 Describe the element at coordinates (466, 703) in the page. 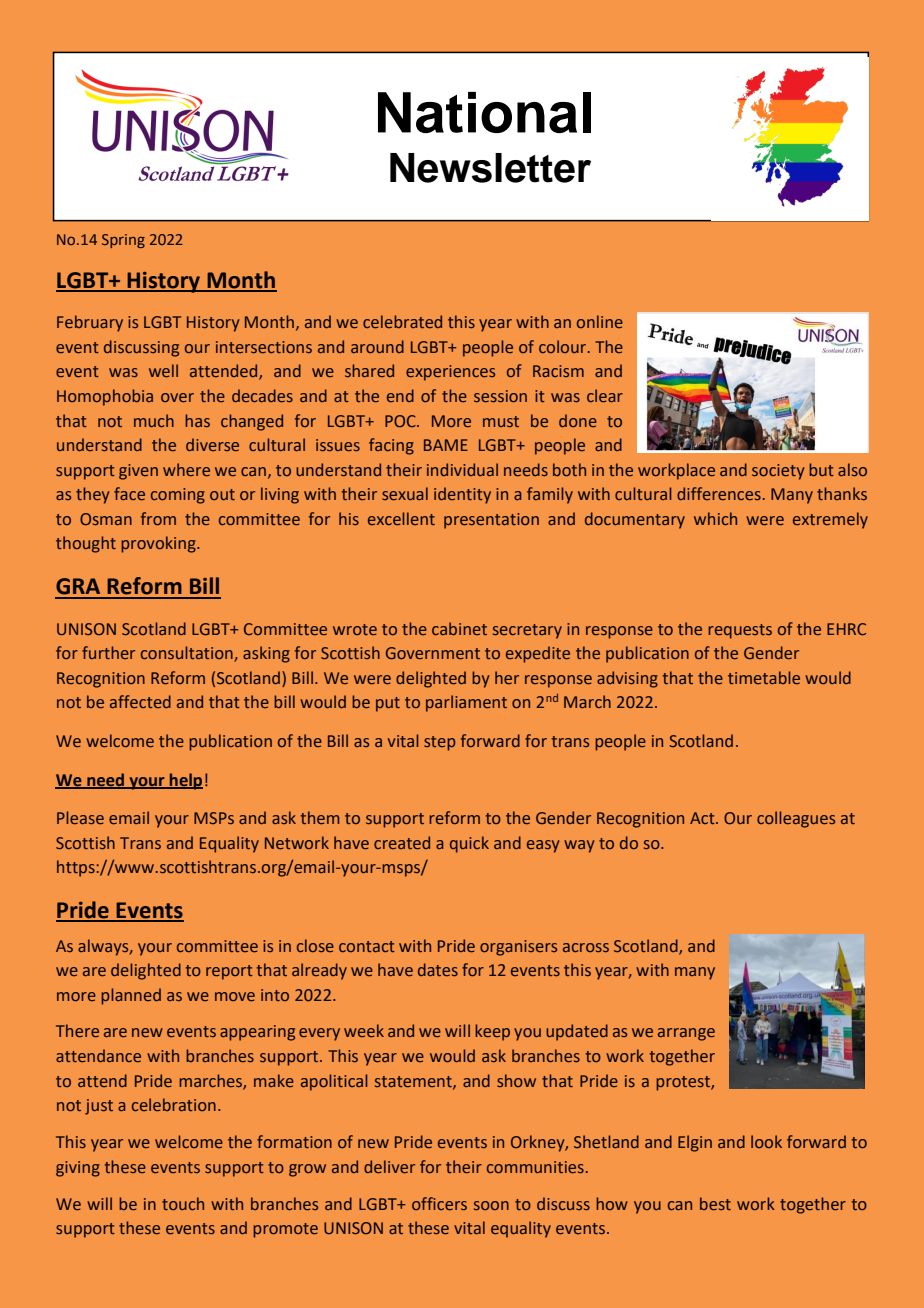

I see `parliament` at that location.
